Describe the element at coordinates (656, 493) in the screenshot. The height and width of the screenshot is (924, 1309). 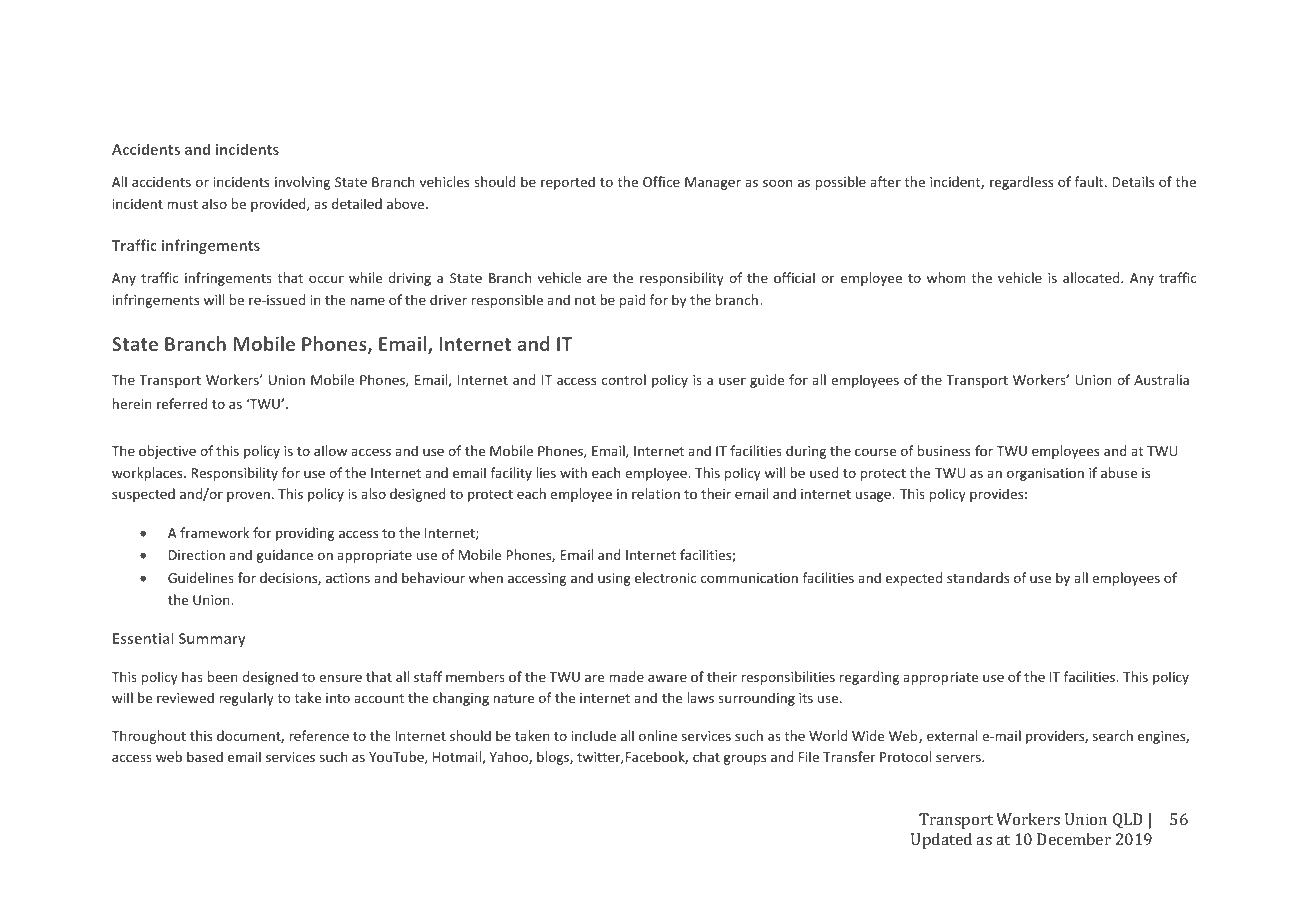
I see `relation` at that location.
